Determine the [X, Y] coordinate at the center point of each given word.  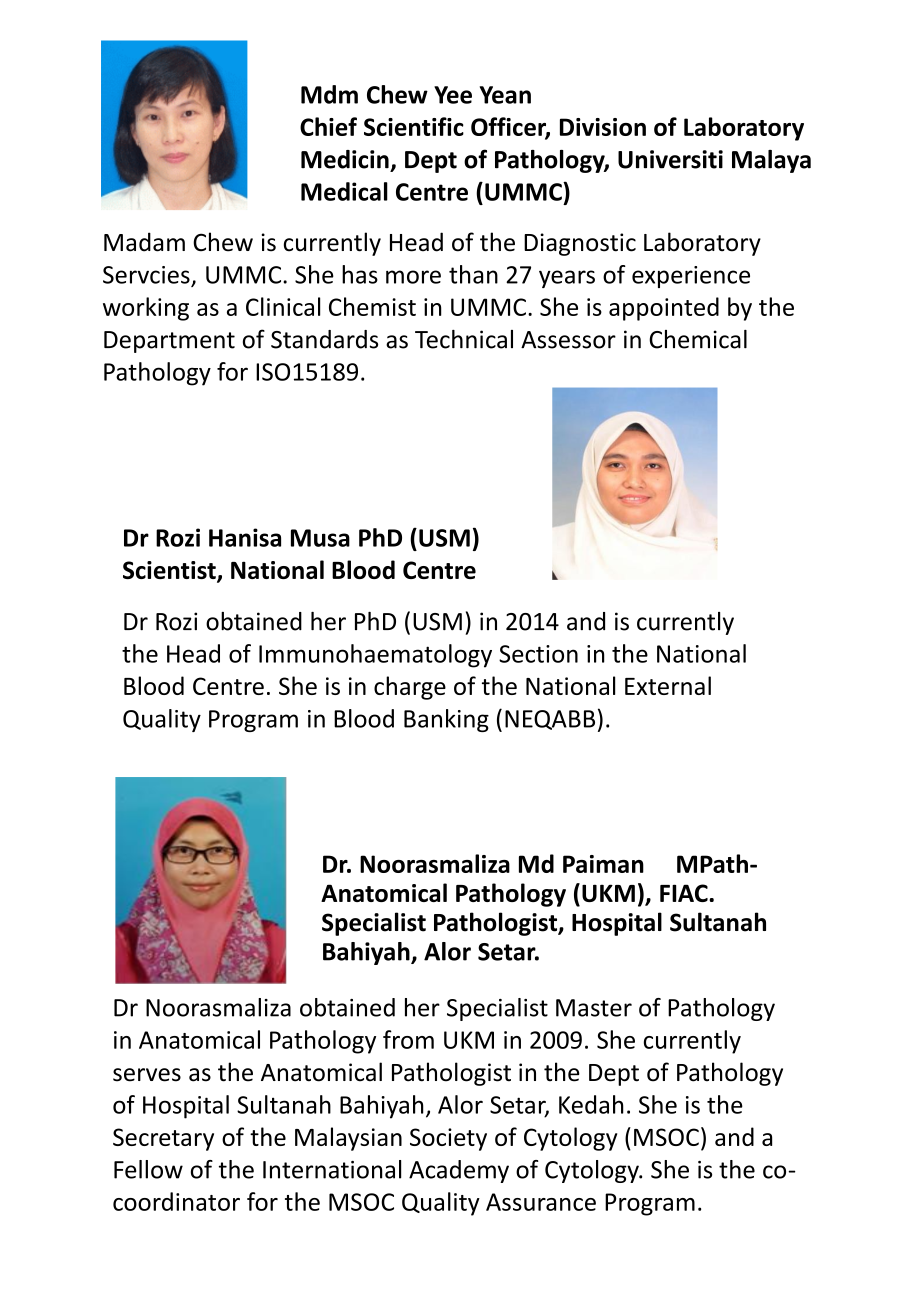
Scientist [170, 571]
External [668, 685]
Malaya [771, 161]
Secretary [163, 1139]
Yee [453, 95]
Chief [328, 126]
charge [410, 688]
